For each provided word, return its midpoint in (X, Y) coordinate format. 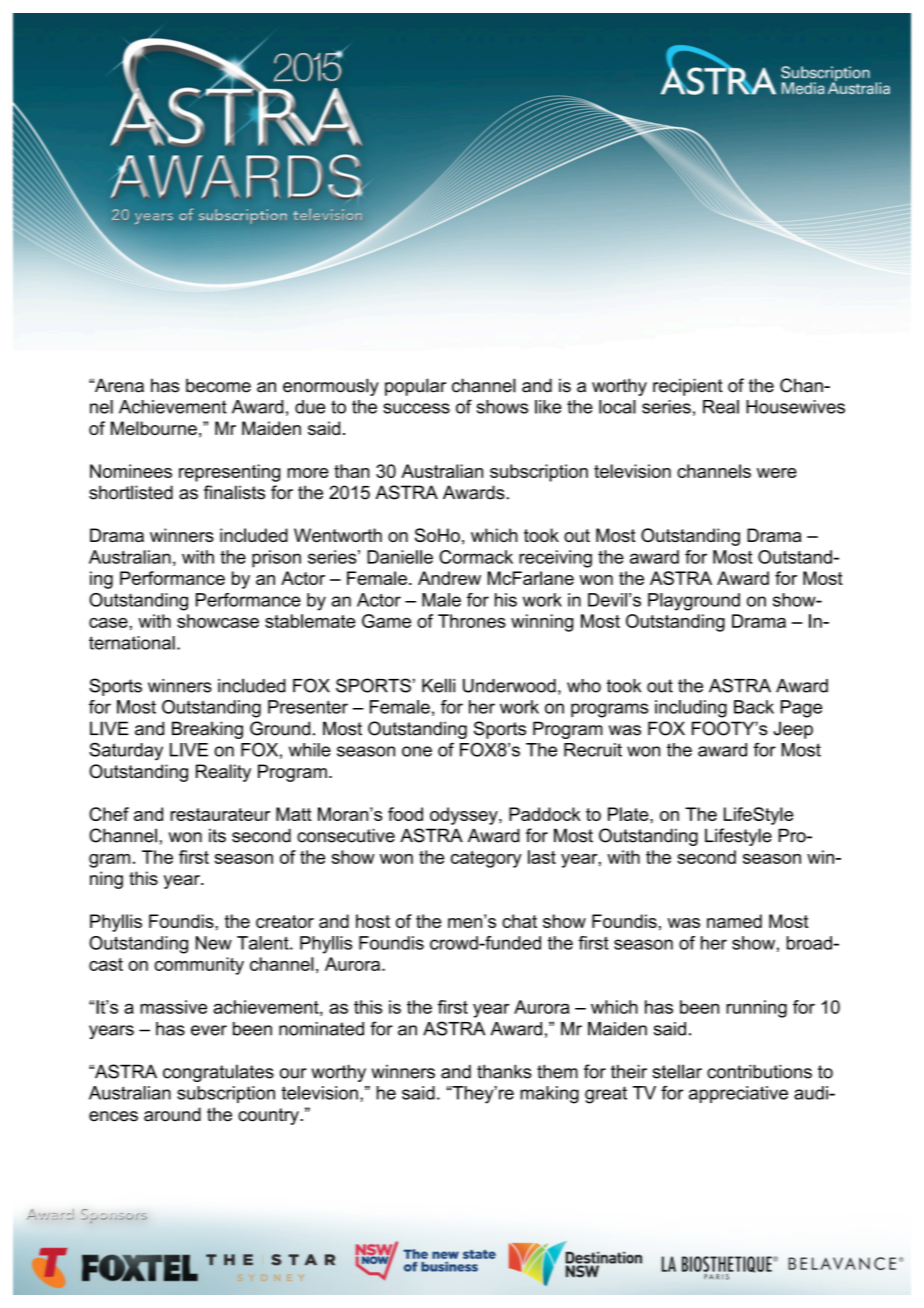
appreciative (738, 1094)
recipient (688, 387)
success (416, 408)
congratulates (218, 1073)
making (549, 1095)
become (218, 385)
